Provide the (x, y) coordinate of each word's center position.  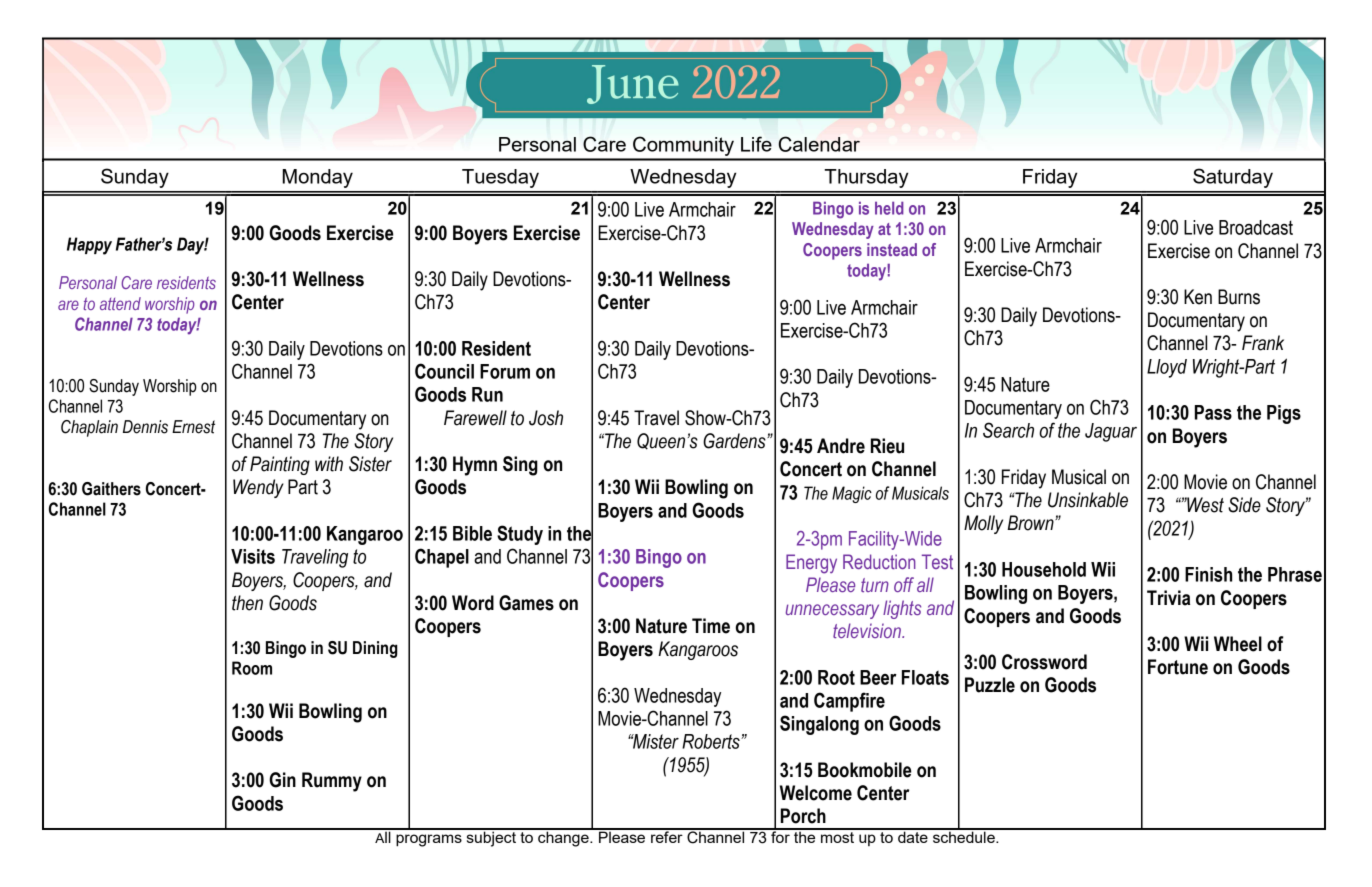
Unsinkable (1088, 500)
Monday (318, 178)
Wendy (258, 488)
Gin (282, 780)
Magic (852, 494)
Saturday (1233, 178)
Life (756, 144)
